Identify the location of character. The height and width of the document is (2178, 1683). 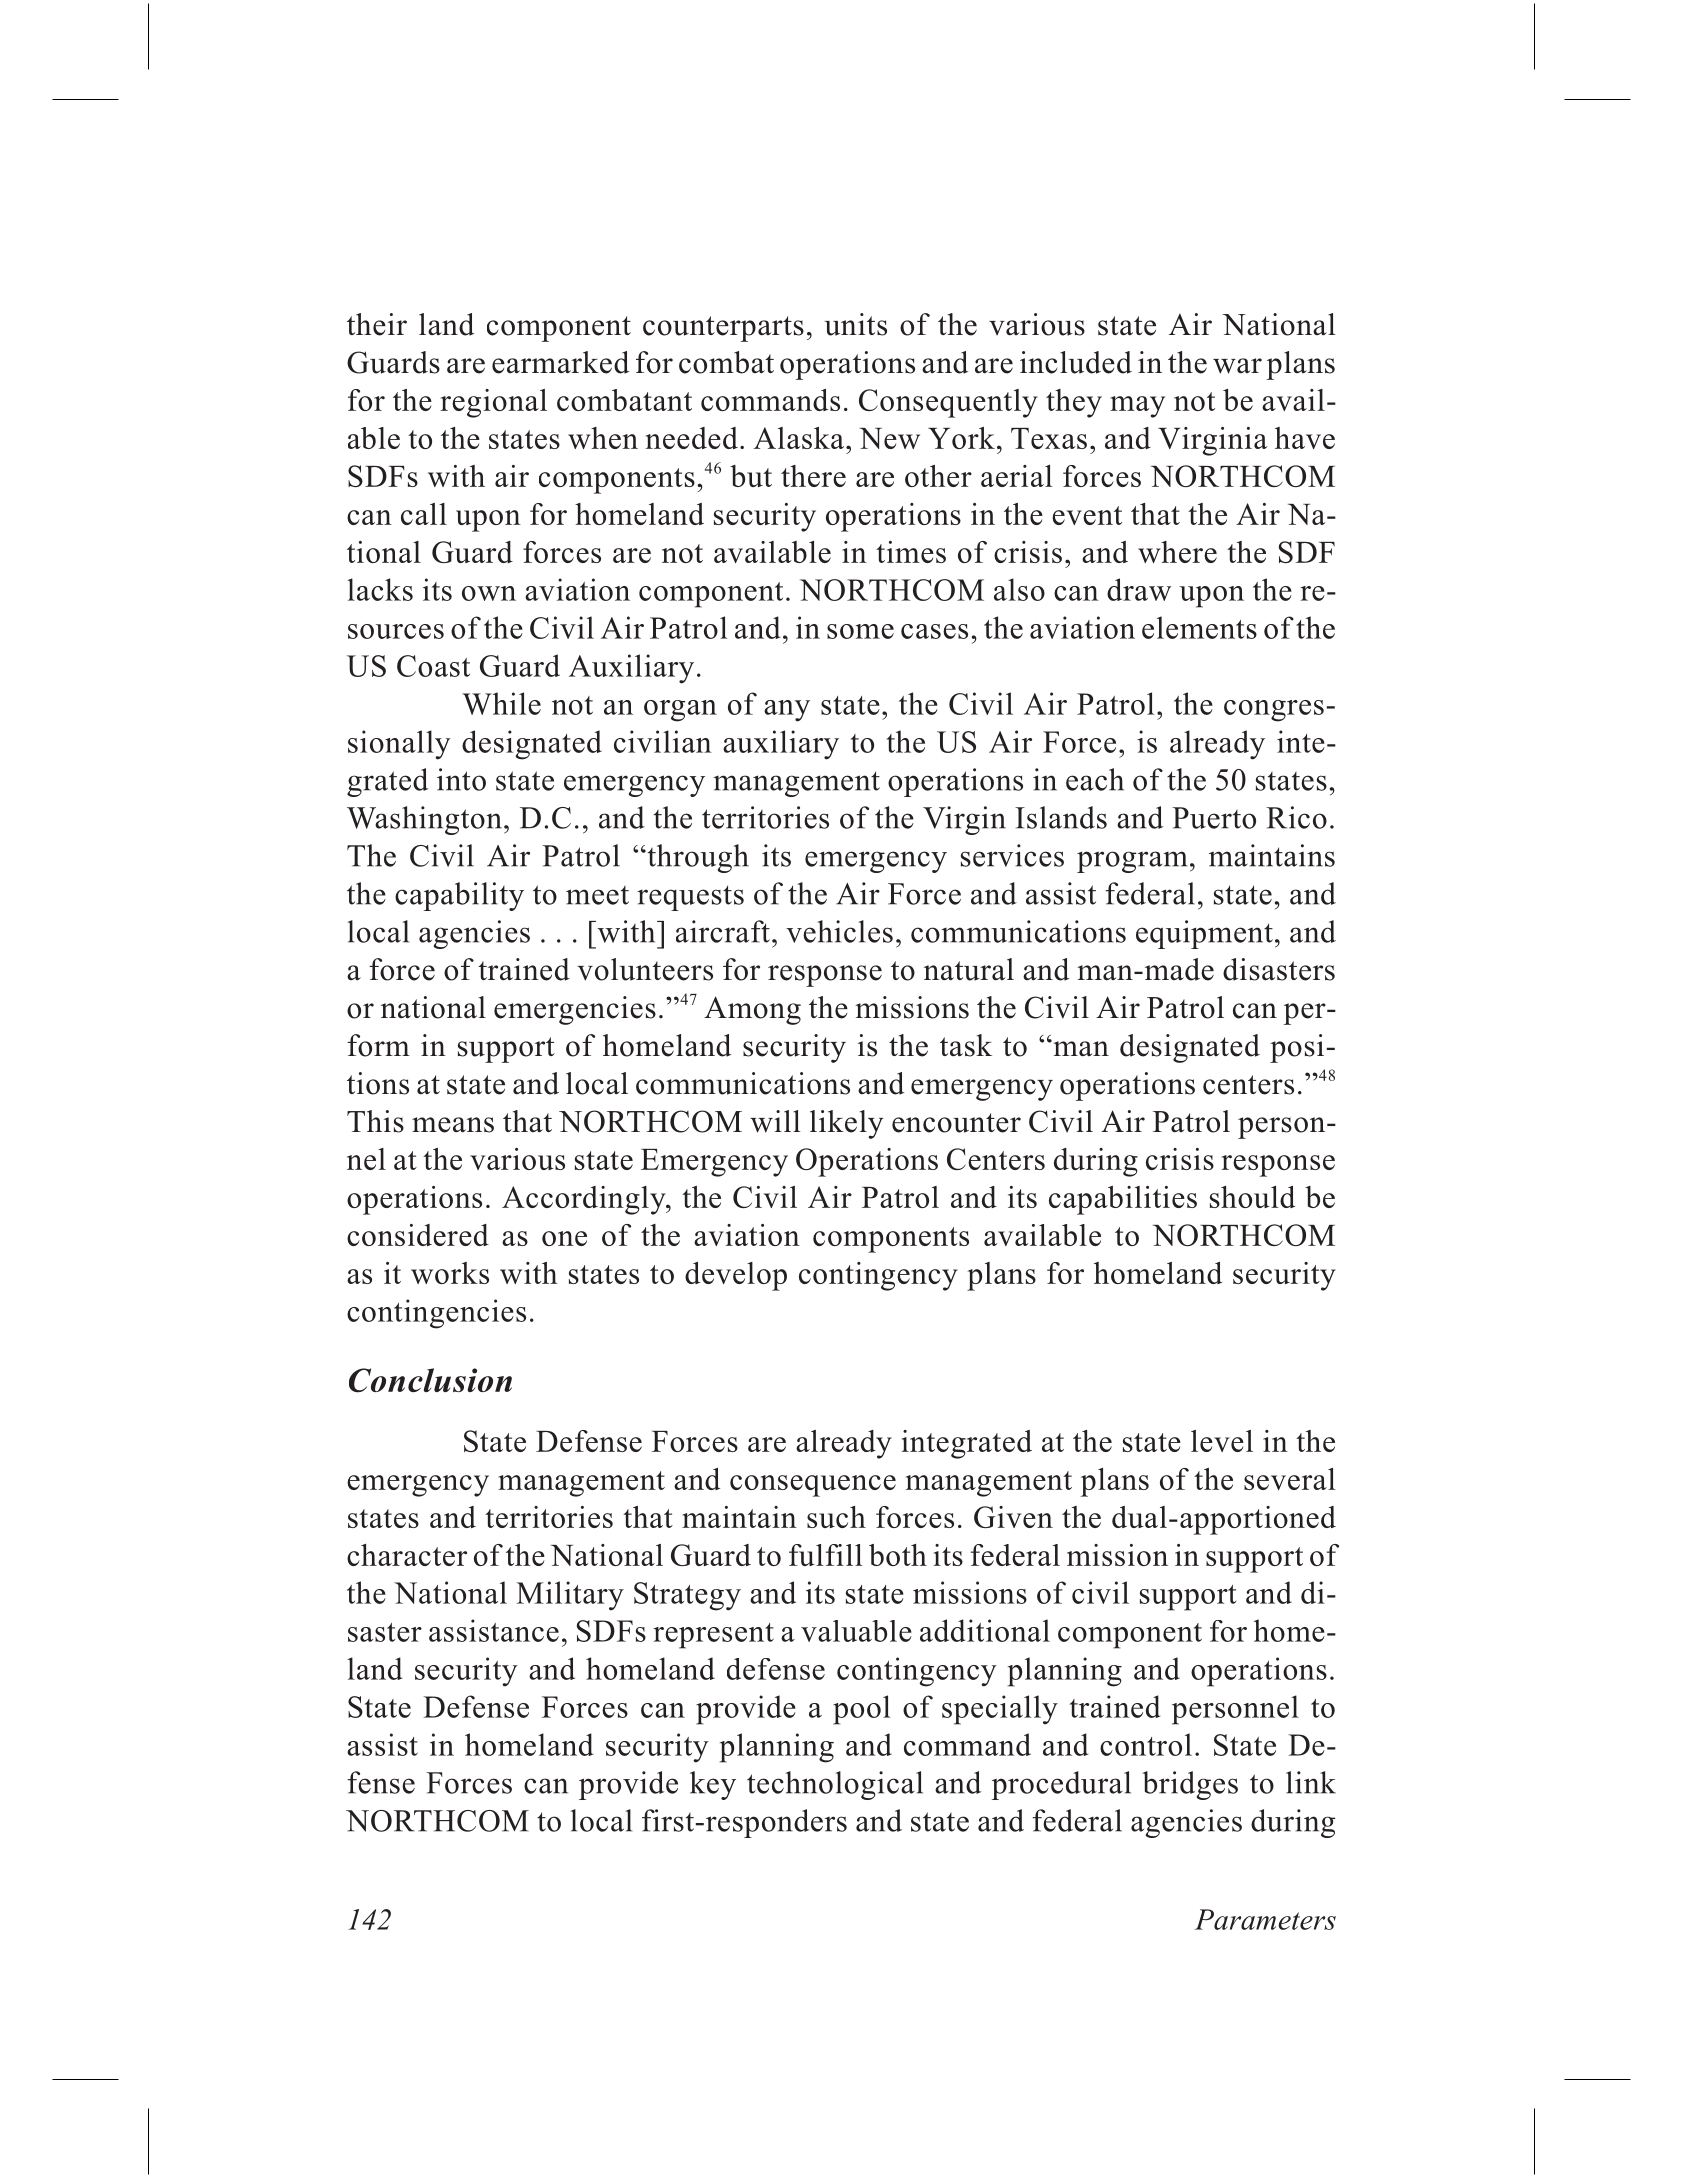
(407, 1555).
